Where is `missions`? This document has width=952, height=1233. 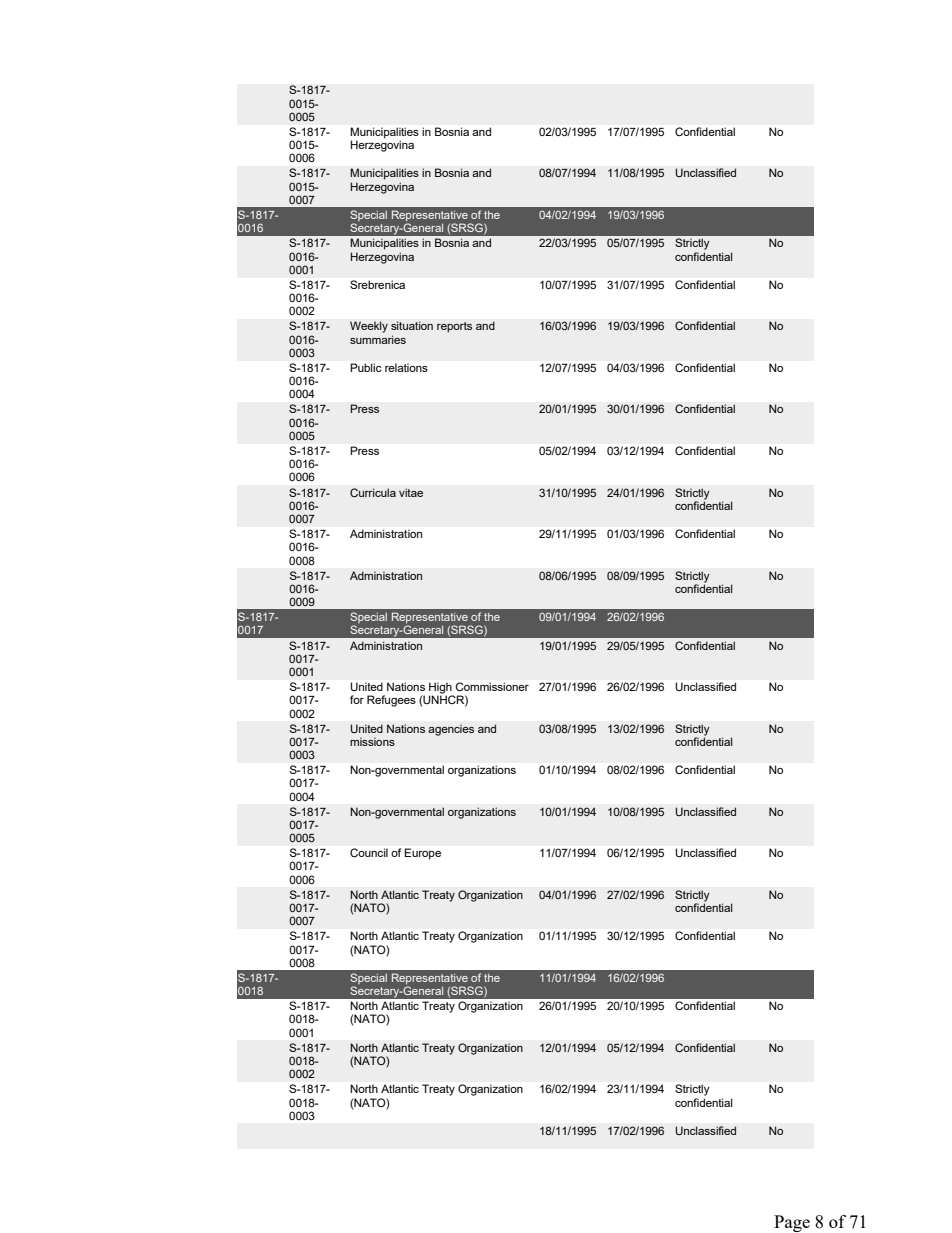 missions is located at coordinates (372, 741).
